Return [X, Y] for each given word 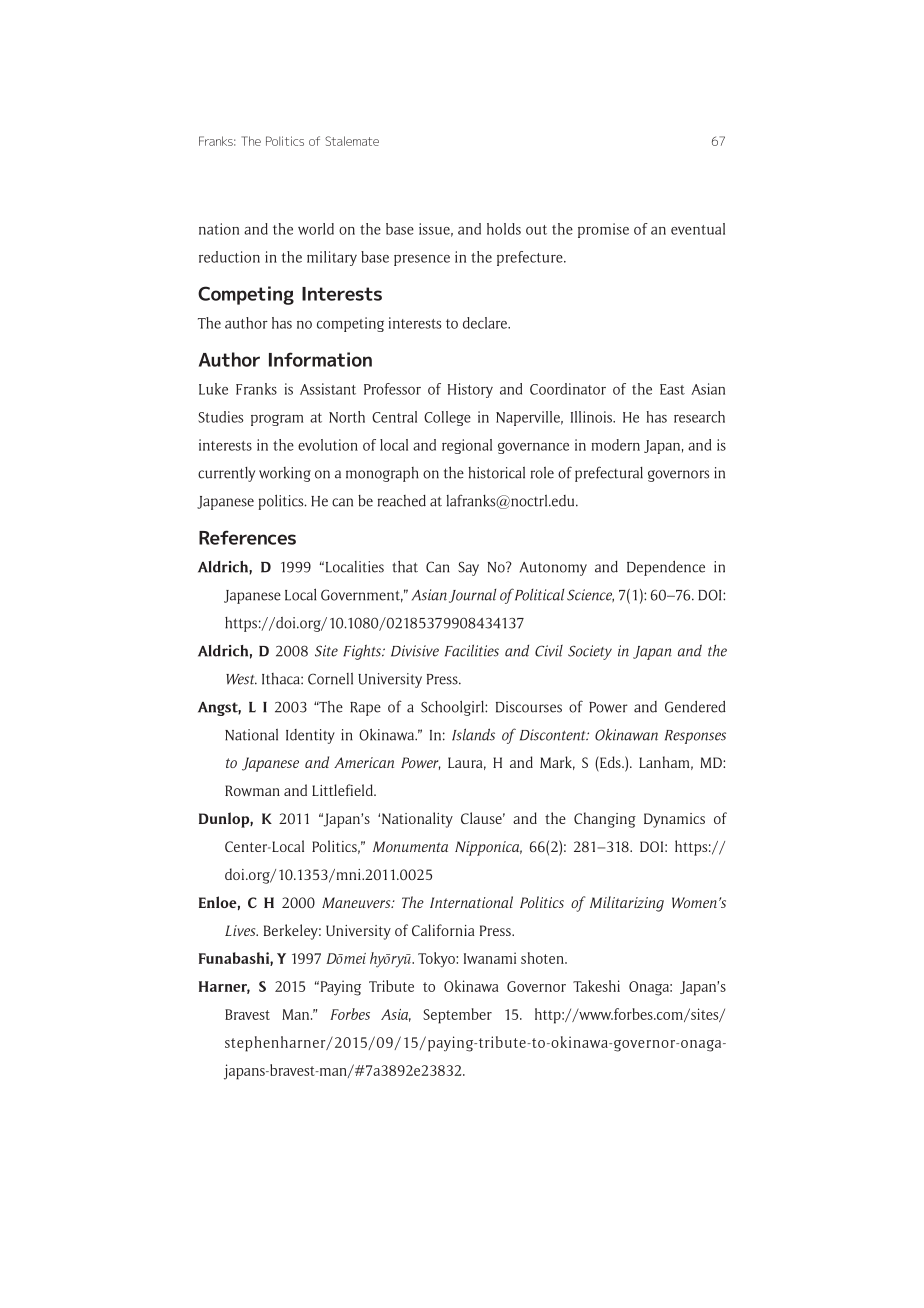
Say [468, 568]
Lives [241, 930]
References [247, 537]
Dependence [666, 568]
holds [504, 229]
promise [603, 230]
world [316, 229]
